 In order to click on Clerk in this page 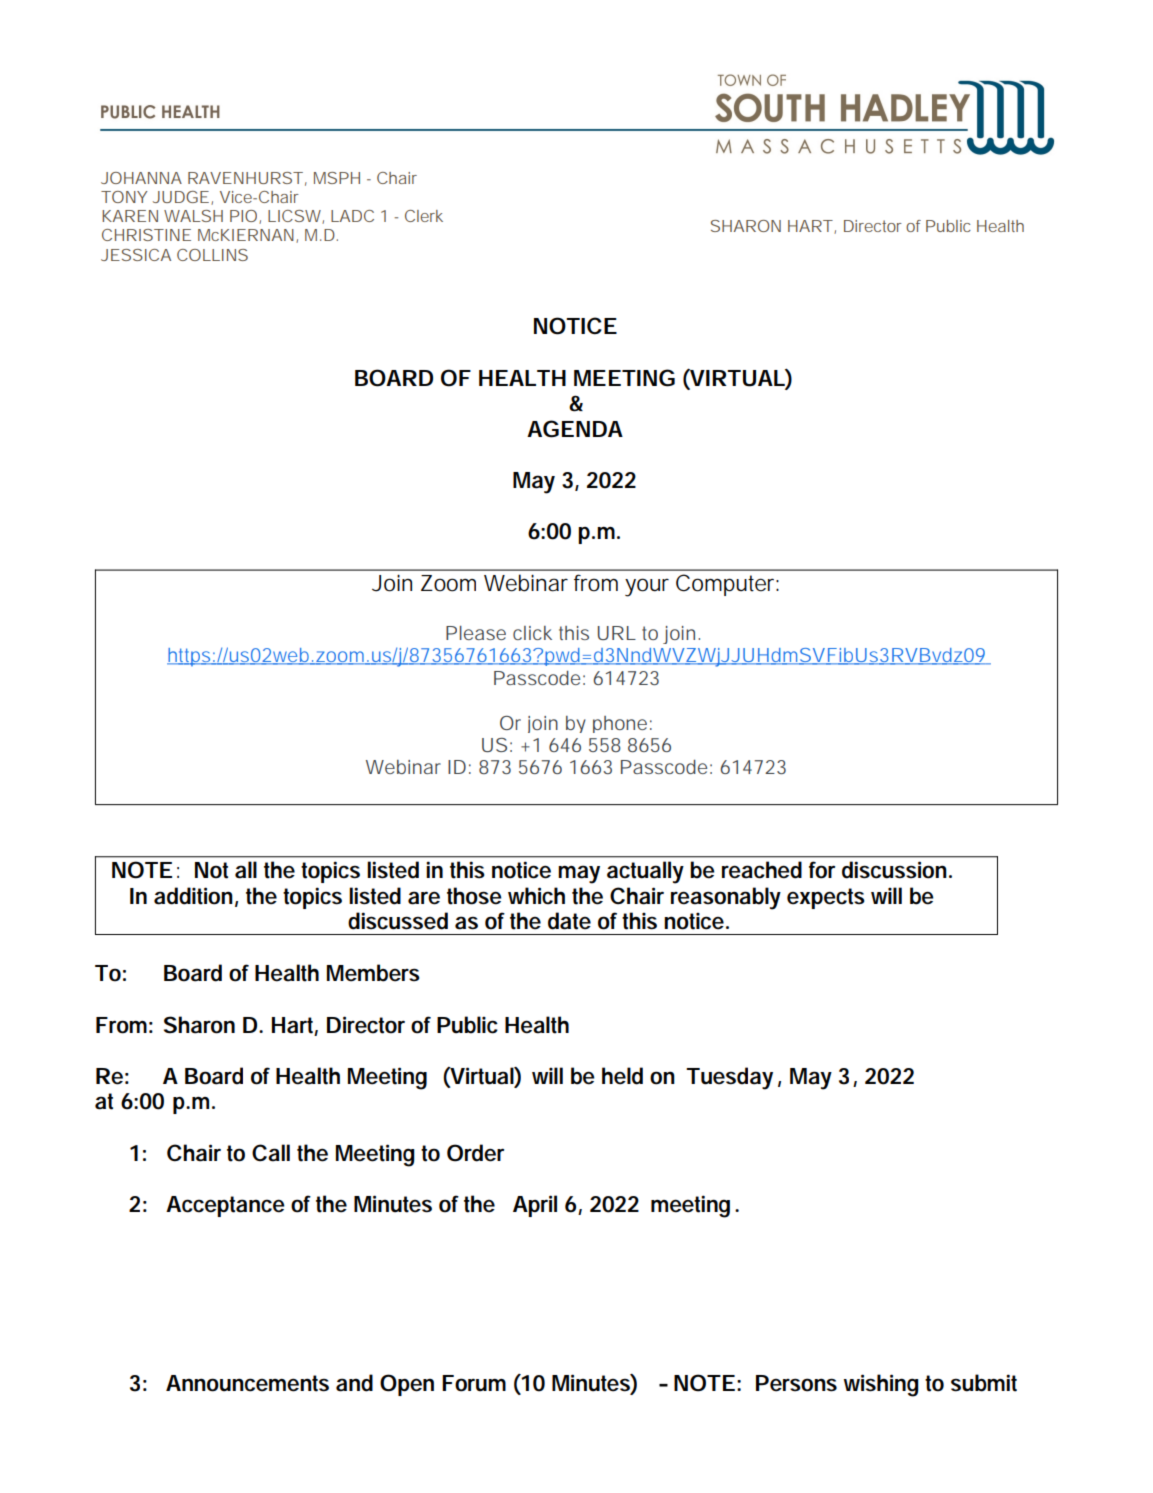, I will do `click(424, 216)`.
